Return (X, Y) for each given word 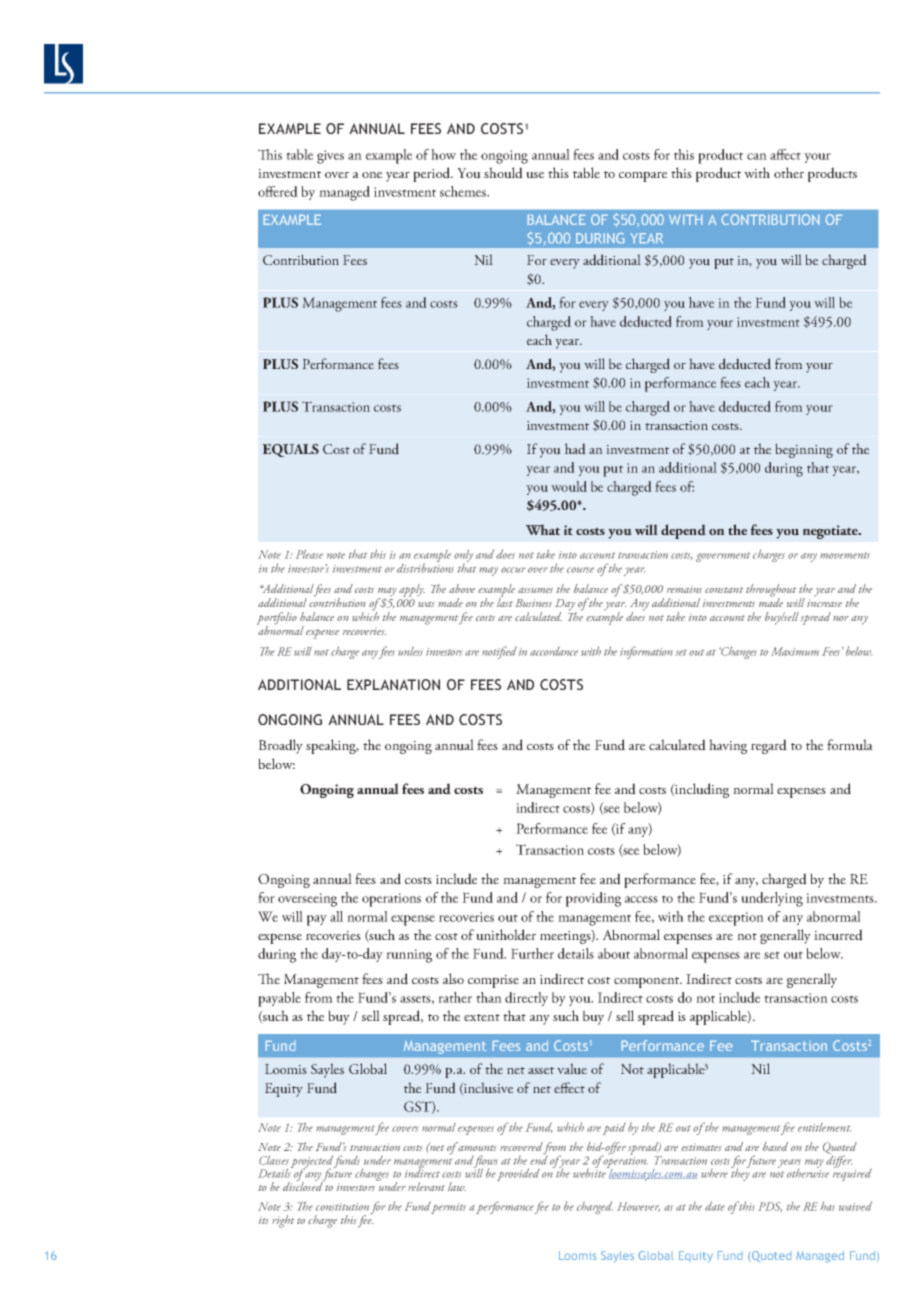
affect (785, 154)
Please (309, 554)
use (535, 175)
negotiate (831, 532)
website (590, 1172)
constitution (342, 1207)
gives (330, 157)
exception (736, 919)
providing (593, 899)
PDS (770, 1207)
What (543, 529)
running (409, 956)
